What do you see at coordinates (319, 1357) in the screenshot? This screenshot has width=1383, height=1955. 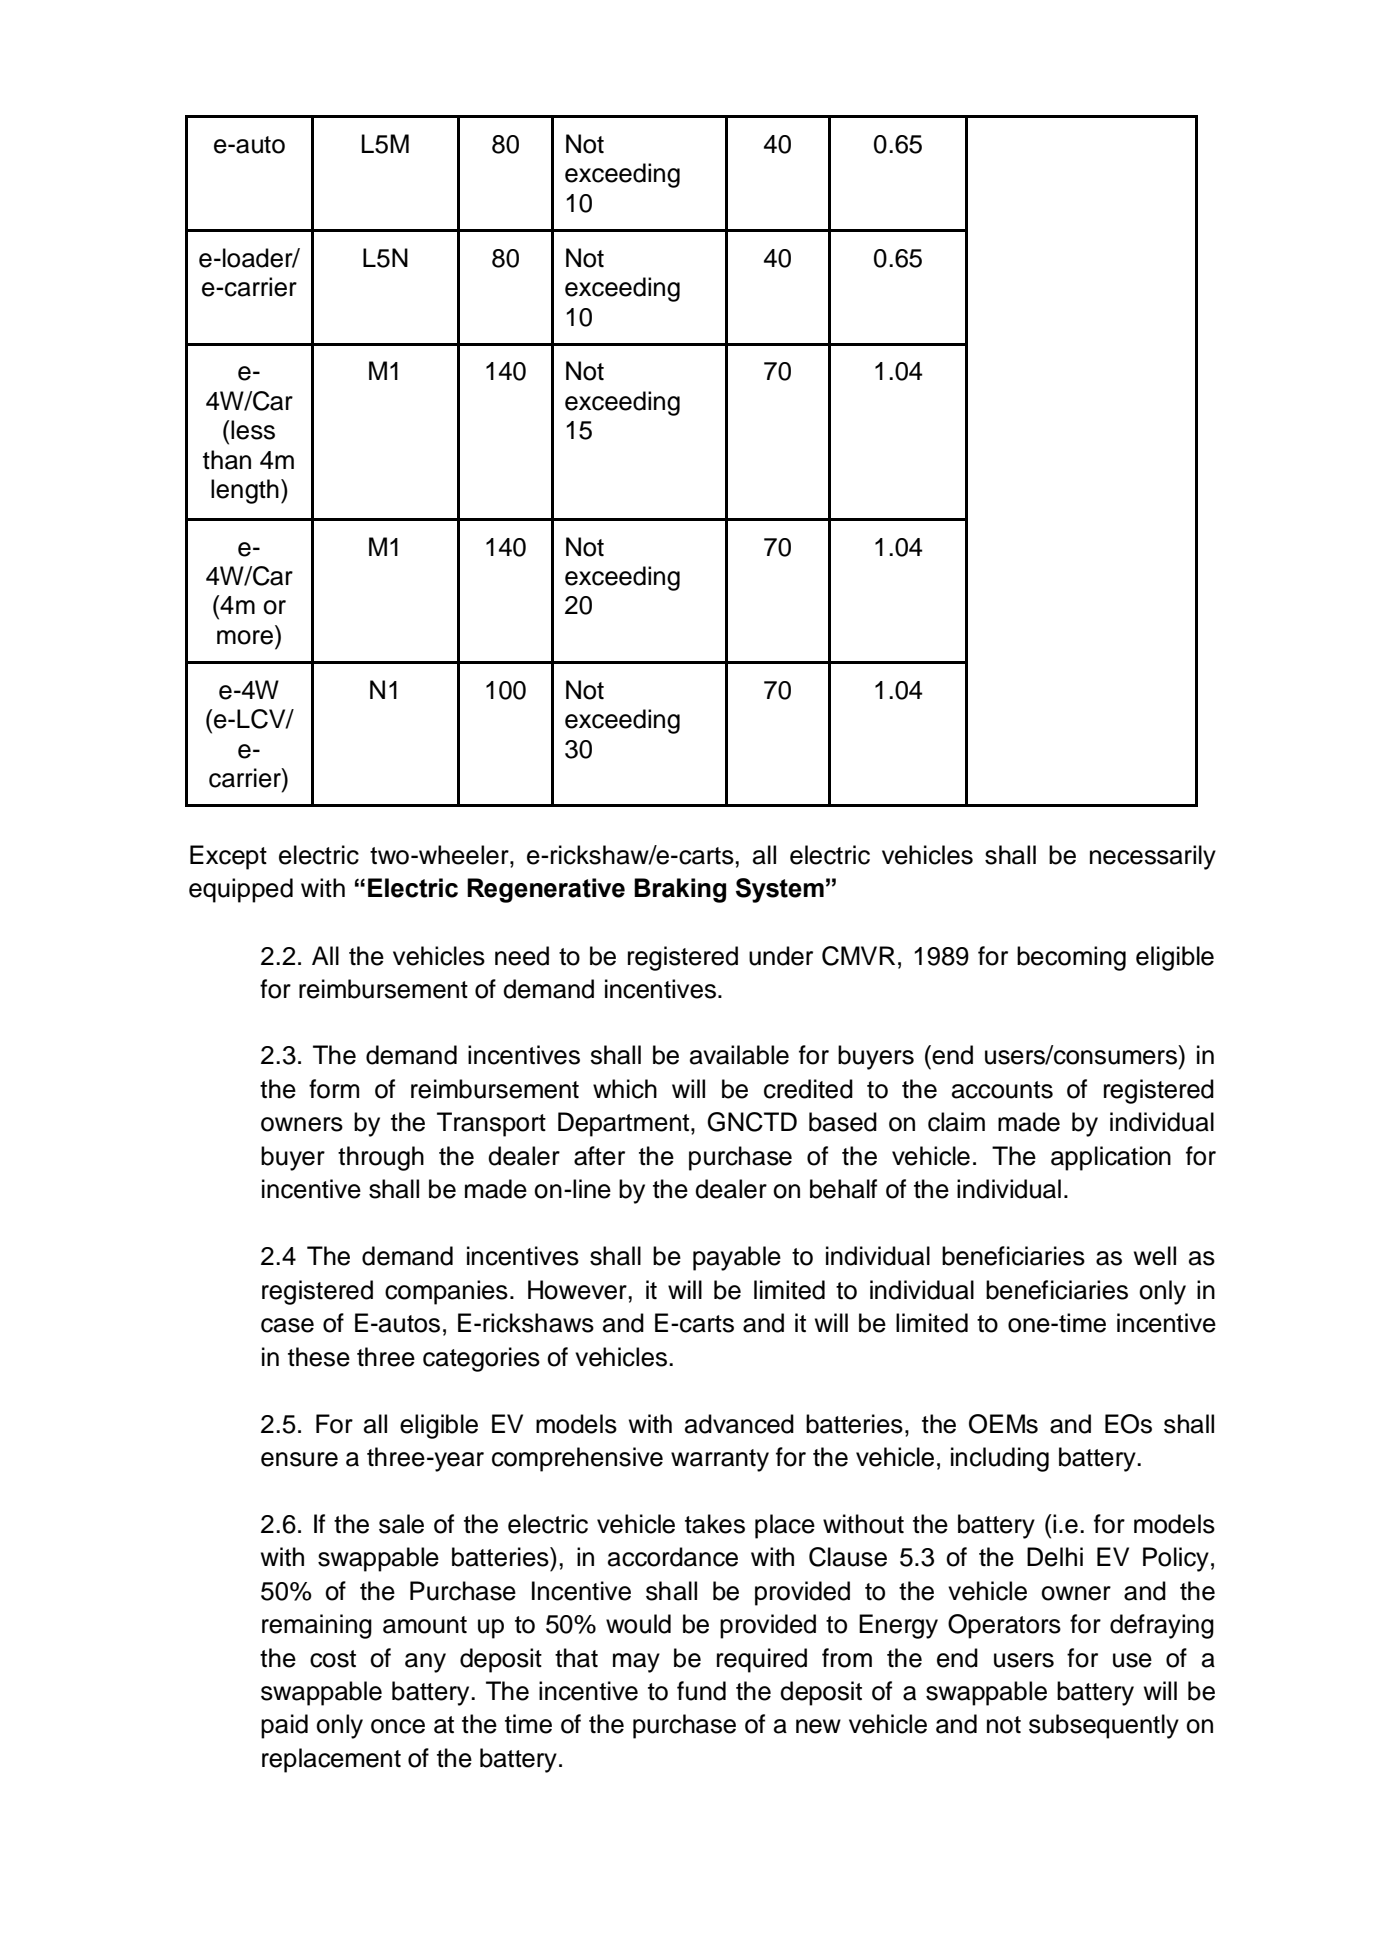 I see `these` at bounding box center [319, 1357].
